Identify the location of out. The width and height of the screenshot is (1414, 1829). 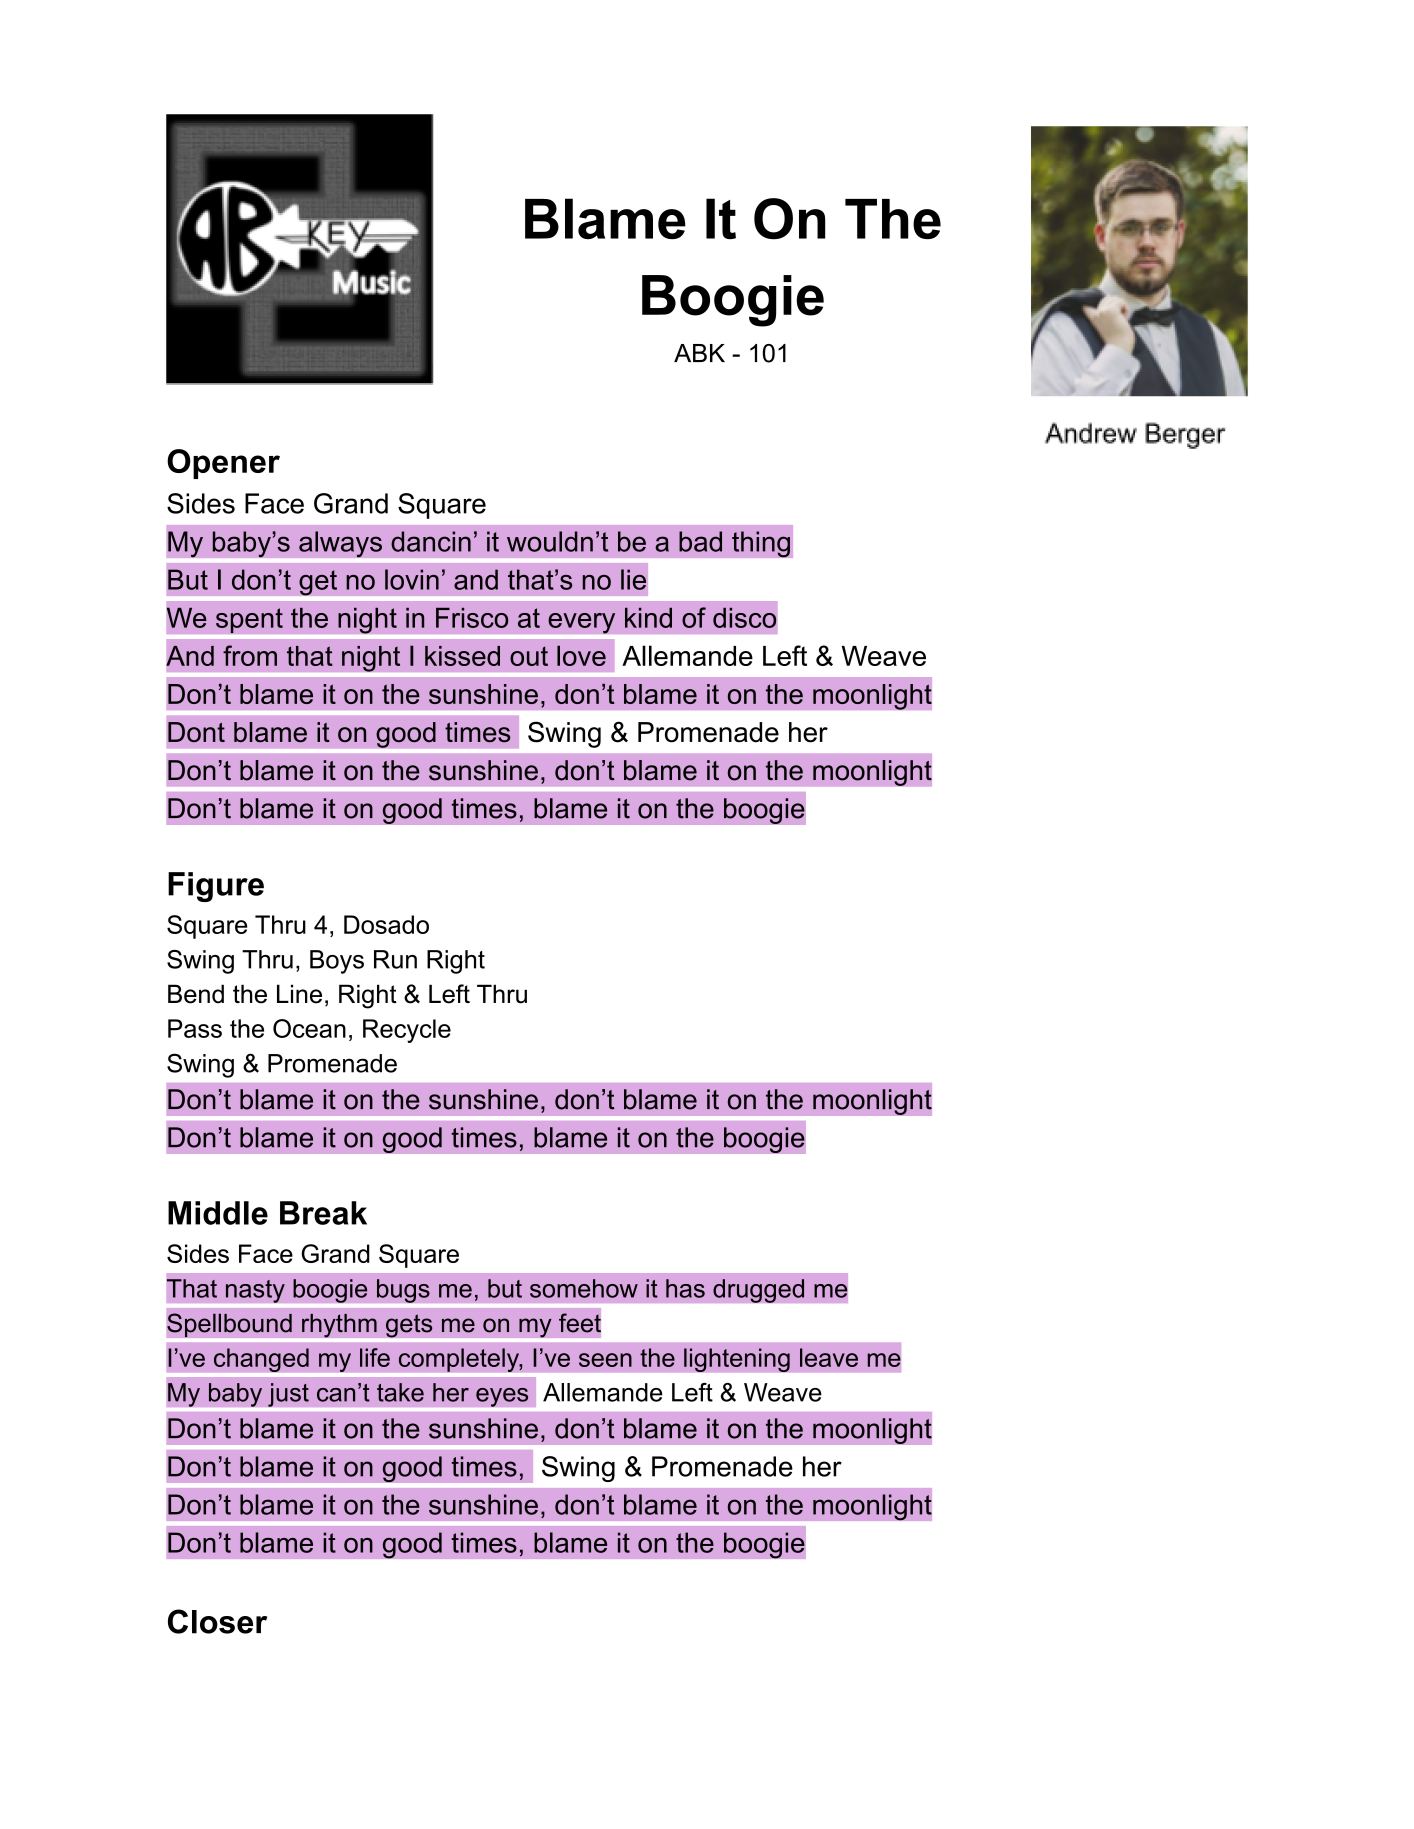
(529, 656).
